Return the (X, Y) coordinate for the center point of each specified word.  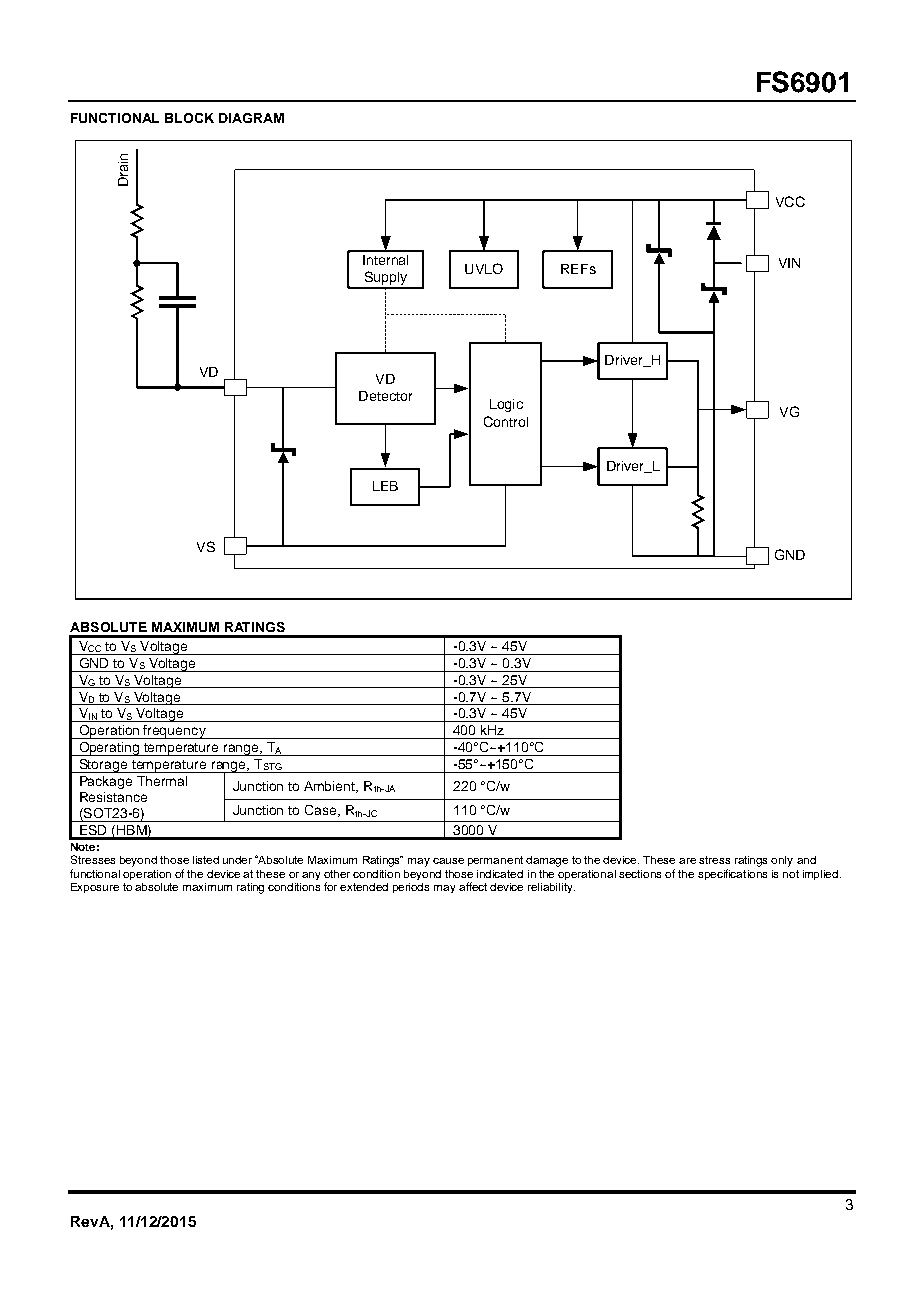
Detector (385, 396)
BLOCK (189, 118)
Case (322, 811)
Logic (506, 405)
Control (506, 421)
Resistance (113, 797)
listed (206, 860)
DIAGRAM (251, 118)
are (687, 861)
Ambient (331, 787)
